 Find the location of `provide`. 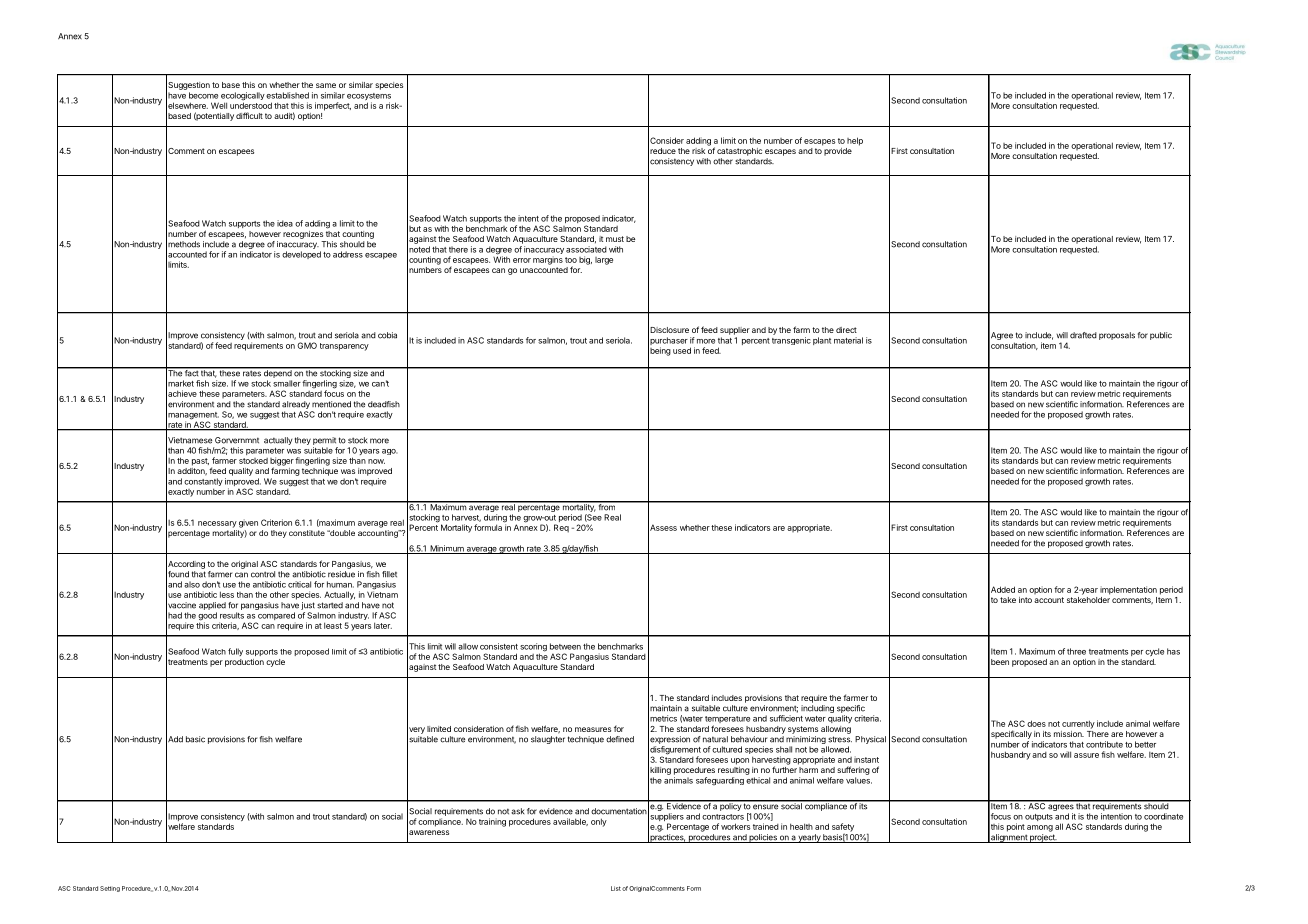

provide is located at coordinates (838, 152).
